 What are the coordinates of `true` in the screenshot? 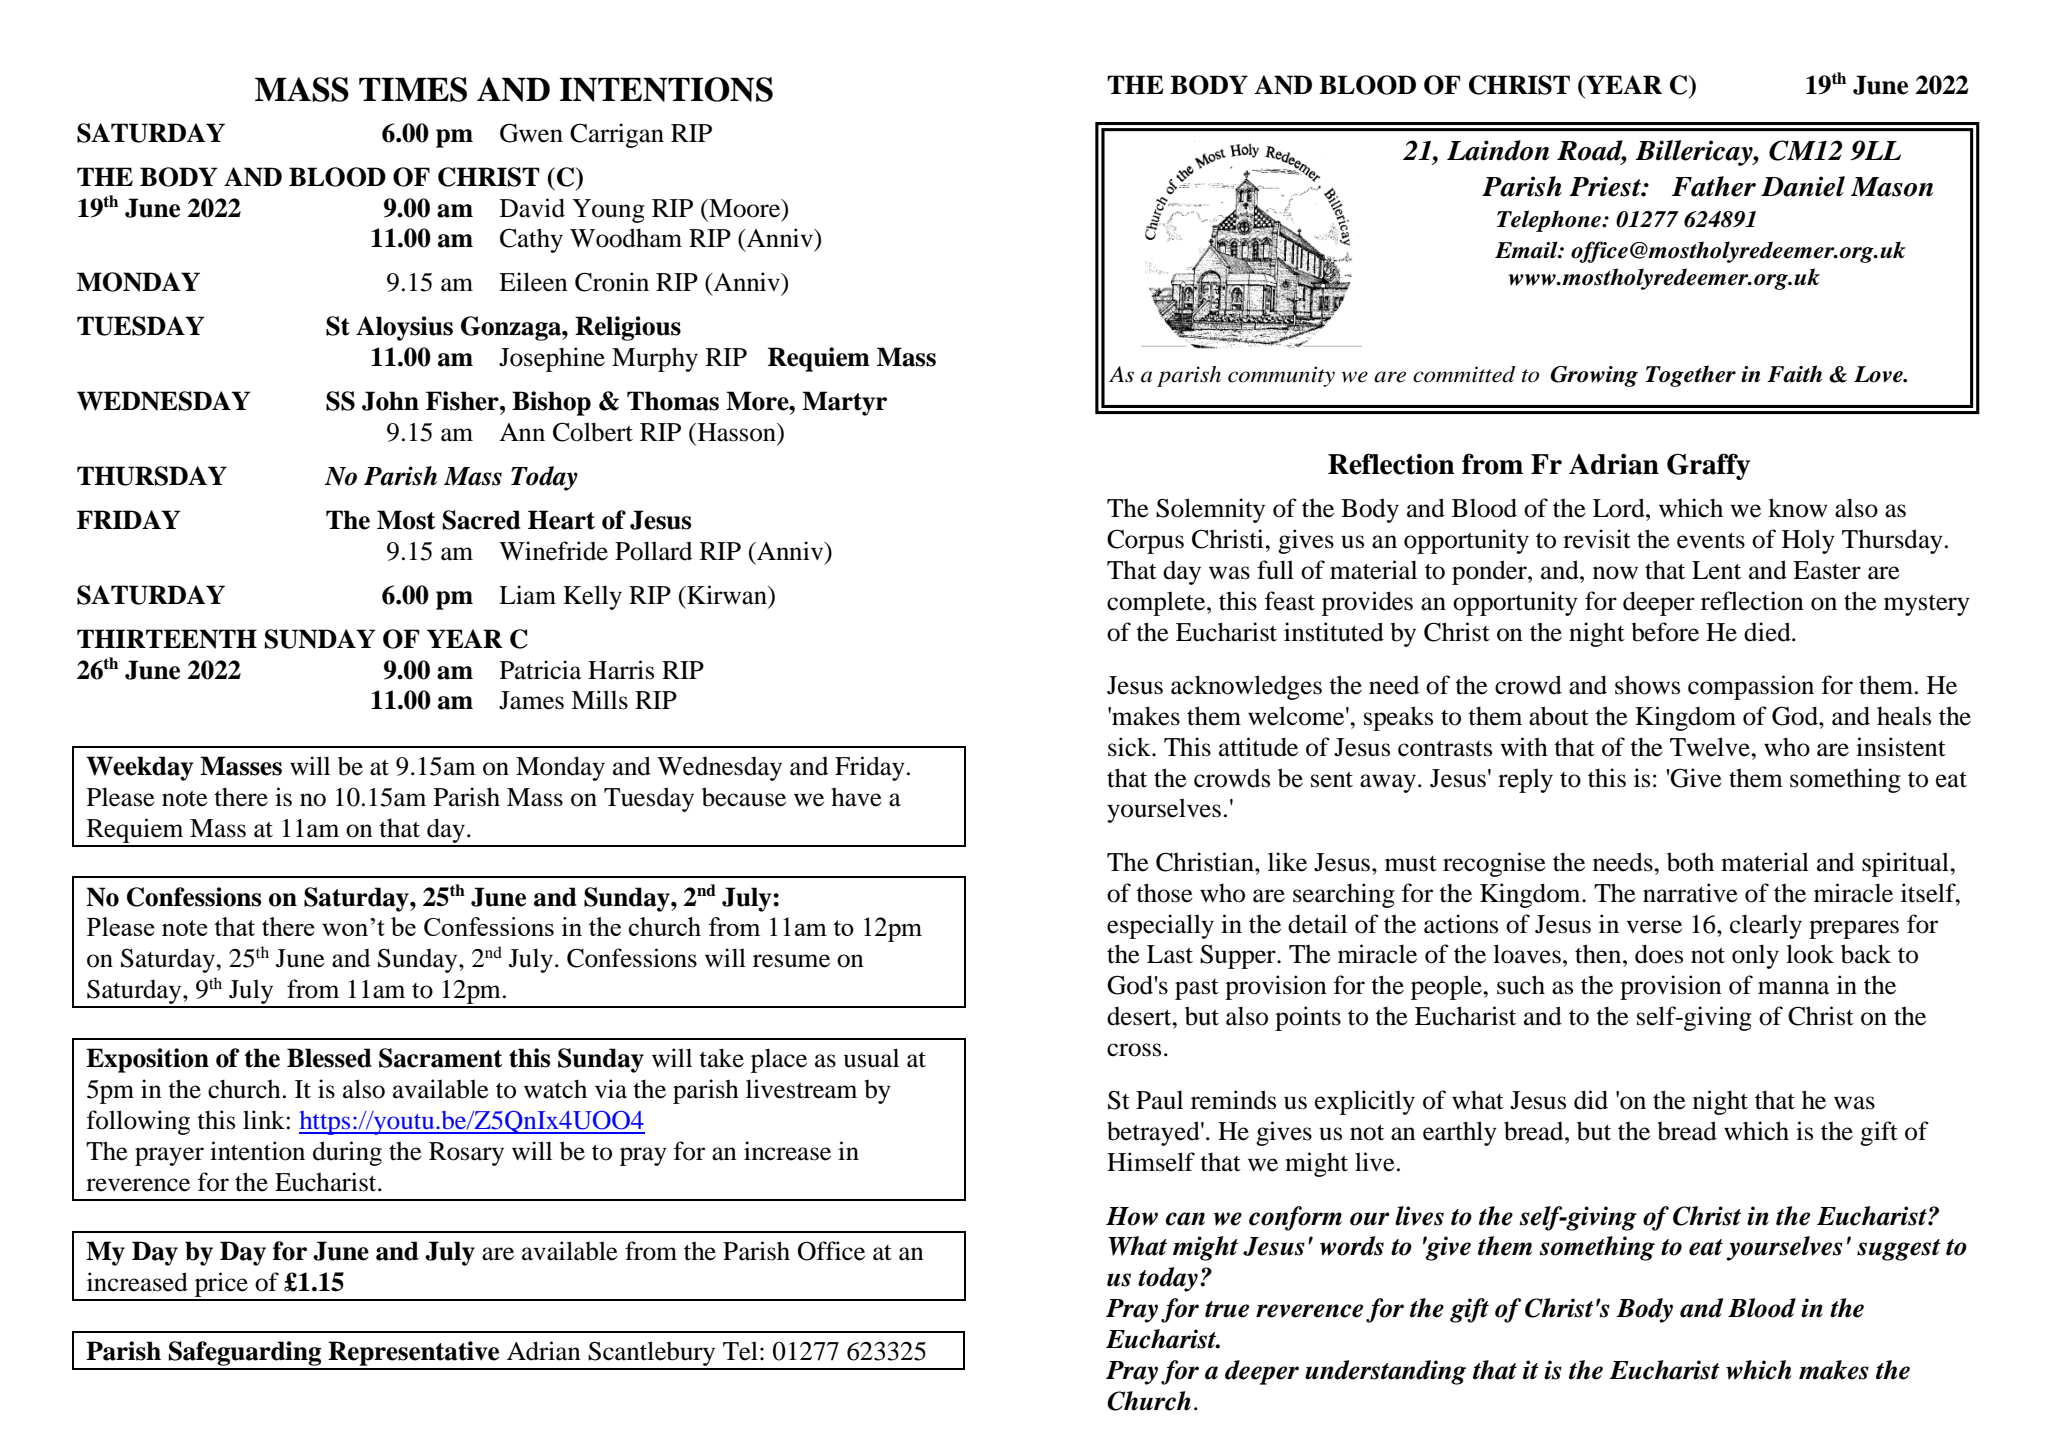 It's located at (1227, 1309).
